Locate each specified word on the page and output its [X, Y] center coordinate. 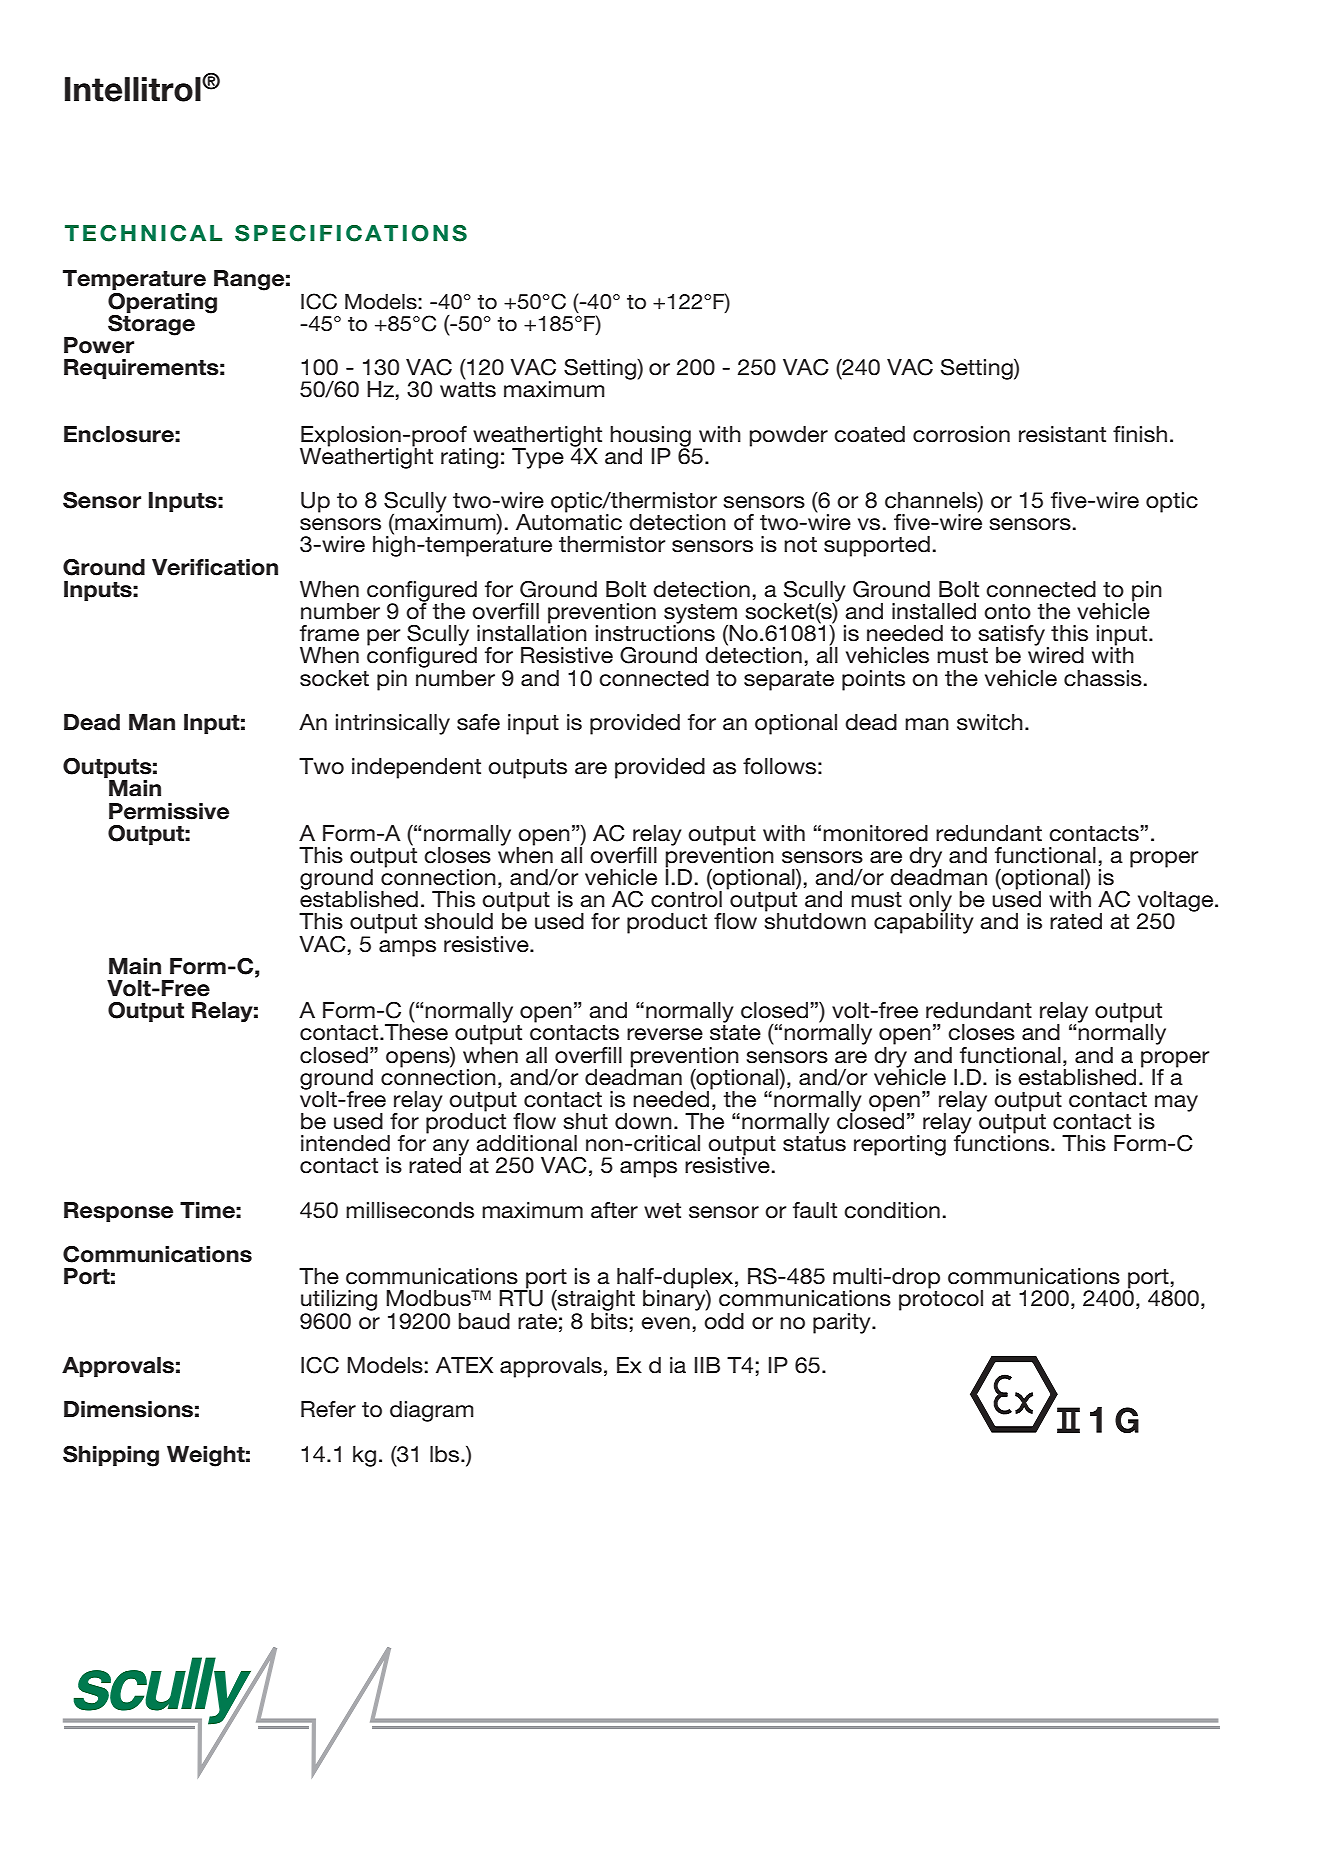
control [686, 898]
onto [1007, 612]
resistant [1062, 434]
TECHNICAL [143, 233]
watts [468, 390]
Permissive [169, 811]
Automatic [569, 521]
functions [1003, 1142]
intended [345, 1143]
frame [329, 633]
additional [526, 1143]
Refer [328, 1409]
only [931, 902]
